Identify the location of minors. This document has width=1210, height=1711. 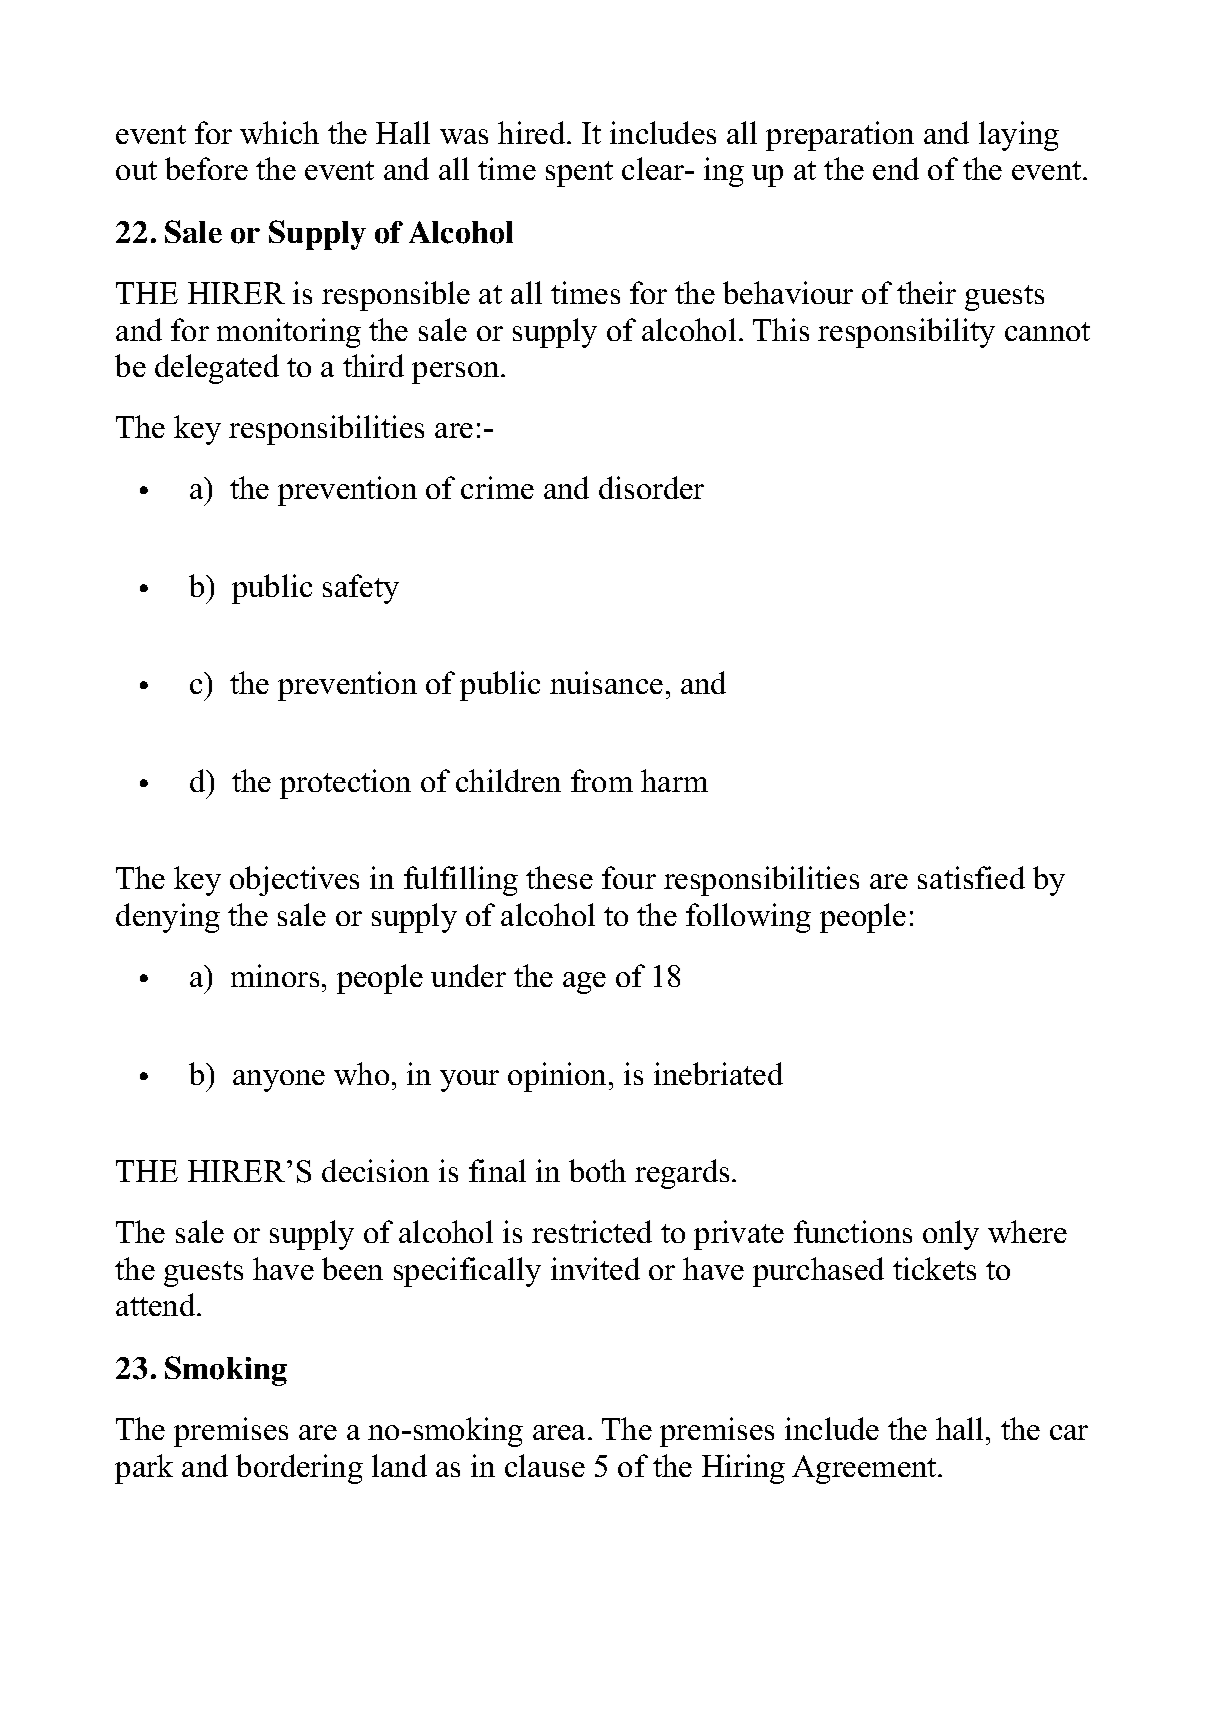
(275, 975).
